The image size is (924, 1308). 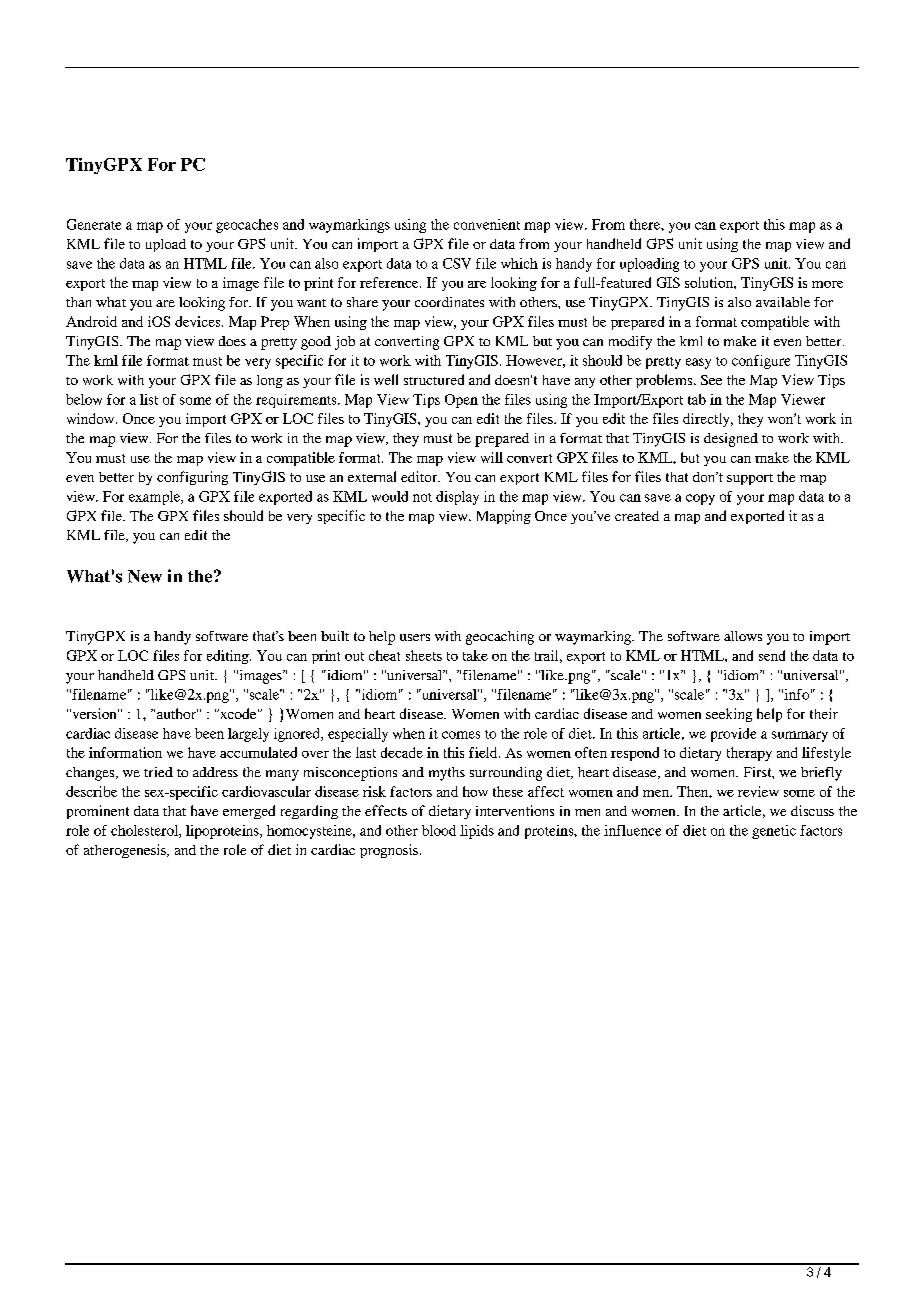 I want to click on New, so click(x=145, y=576).
